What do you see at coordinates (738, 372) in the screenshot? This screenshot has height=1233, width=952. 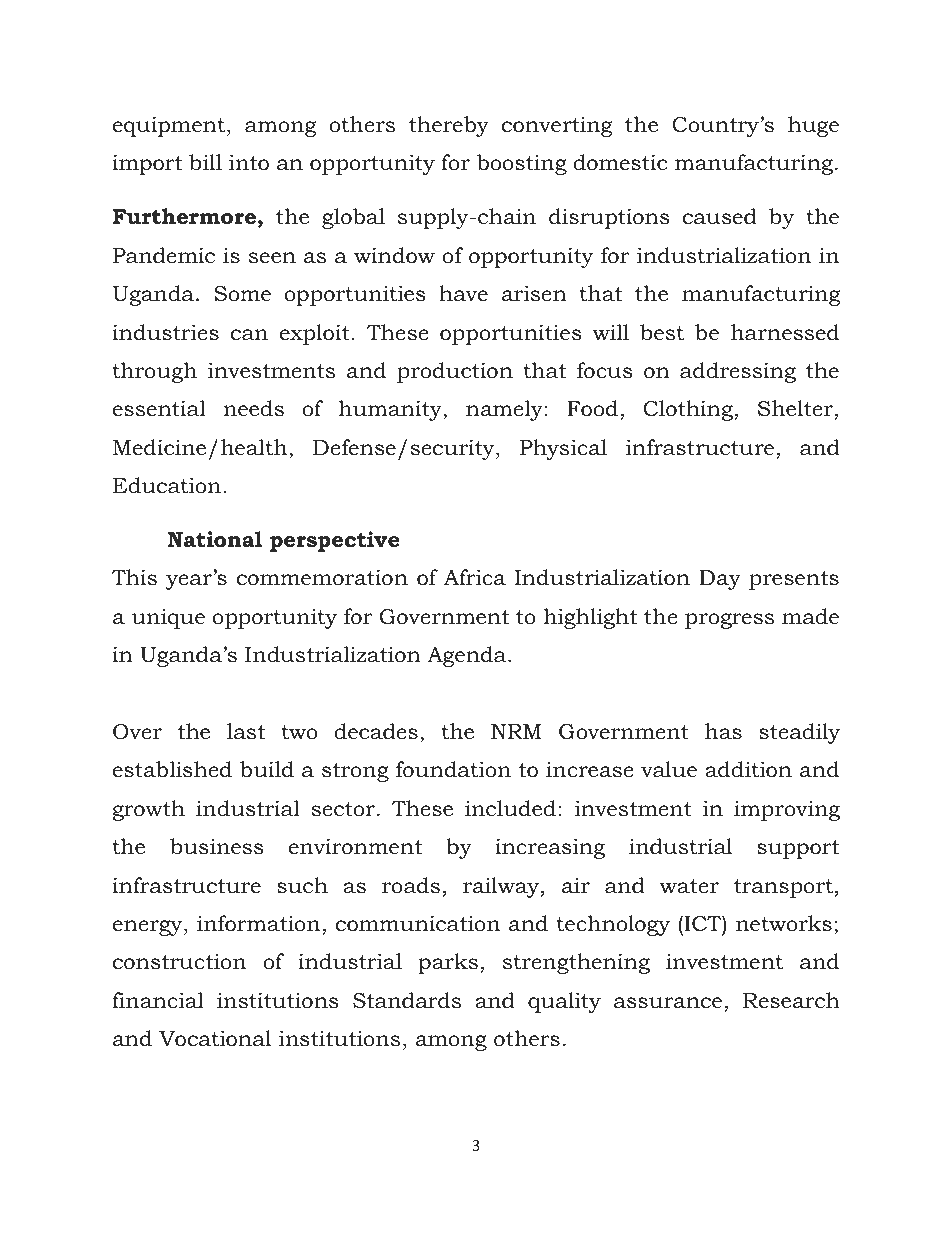 I see `addressing` at bounding box center [738, 372].
